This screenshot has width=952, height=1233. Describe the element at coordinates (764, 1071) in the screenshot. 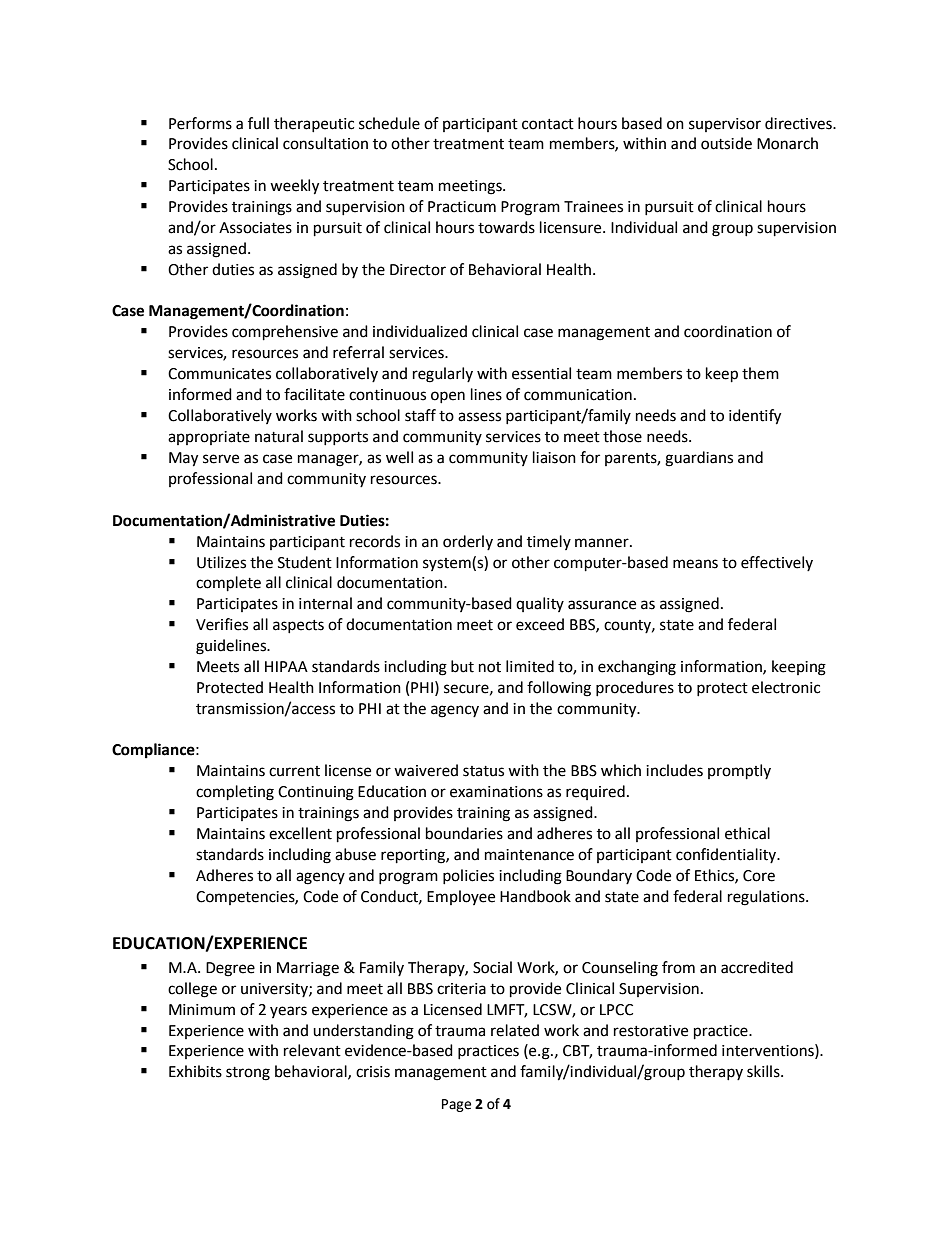

I see `skills` at that location.
